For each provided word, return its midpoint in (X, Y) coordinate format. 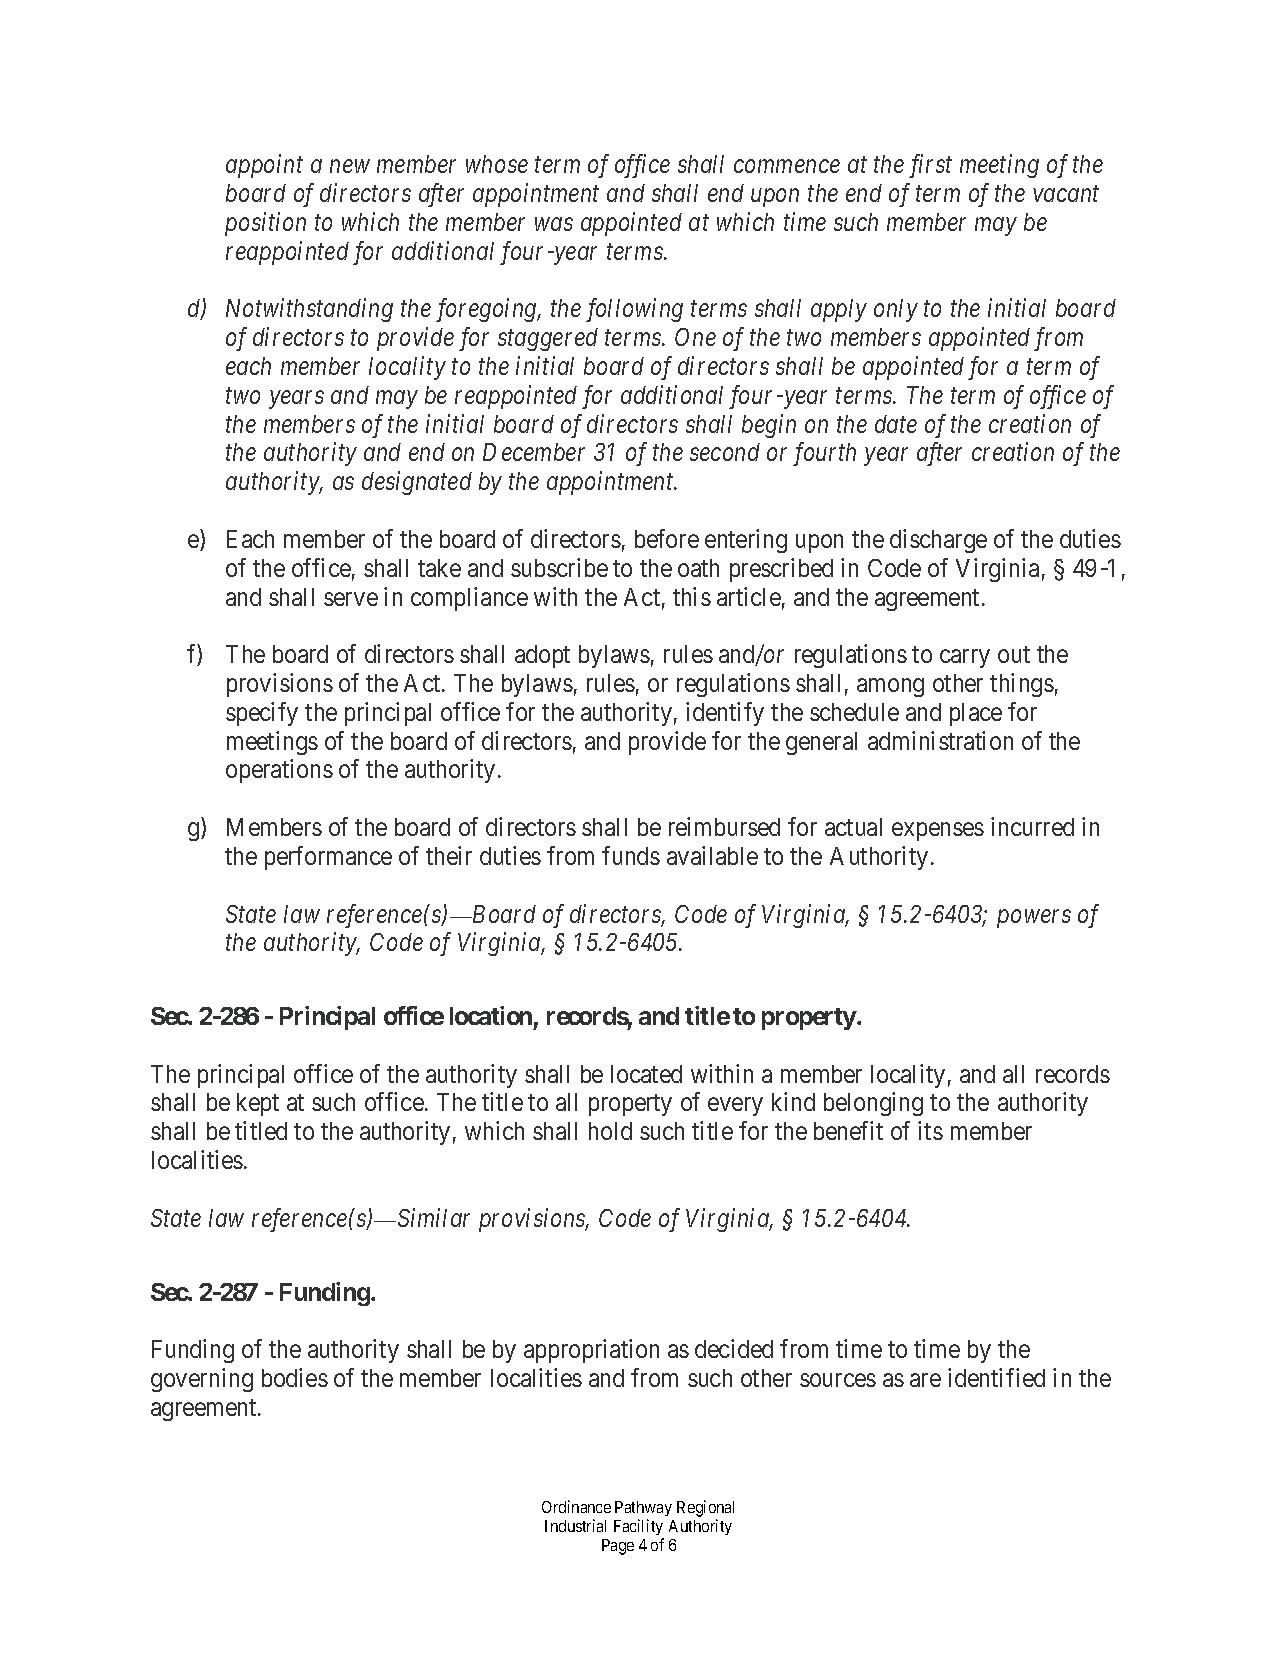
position (265, 224)
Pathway (643, 1508)
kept (258, 1104)
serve (351, 599)
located (646, 1074)
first (930, 166)
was (554, 224)
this (692, 596)
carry (965, 659)
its (930, 1130)
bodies (295, 1377)
